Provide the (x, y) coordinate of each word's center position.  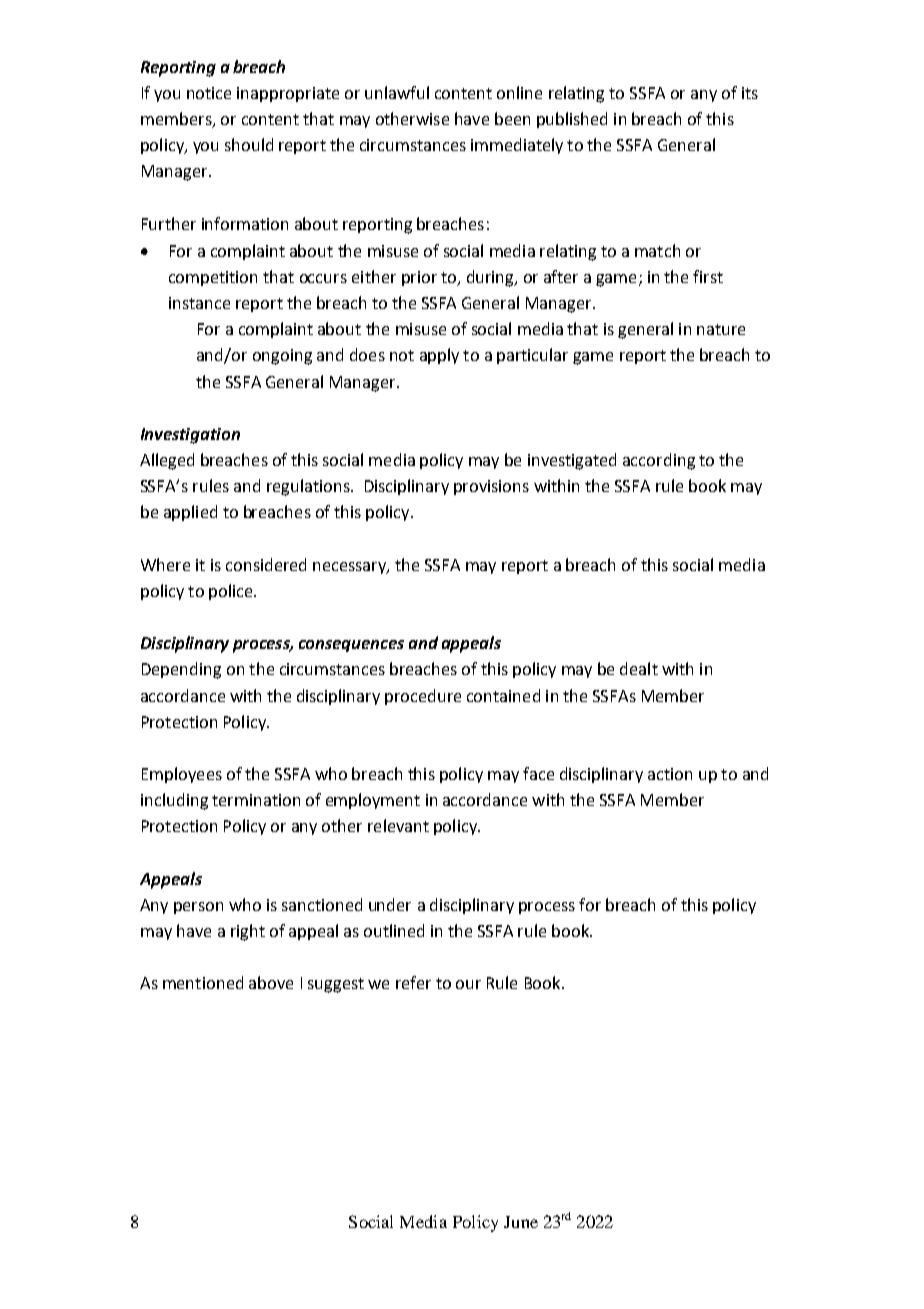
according (659, 461)
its (750, 93)
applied (190, 513)
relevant (398, 825)
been (512, 118)
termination (256, 800)
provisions (491, 487)
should (249, 144)
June (521, 1222)
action (670, 774)
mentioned (203, 982)
